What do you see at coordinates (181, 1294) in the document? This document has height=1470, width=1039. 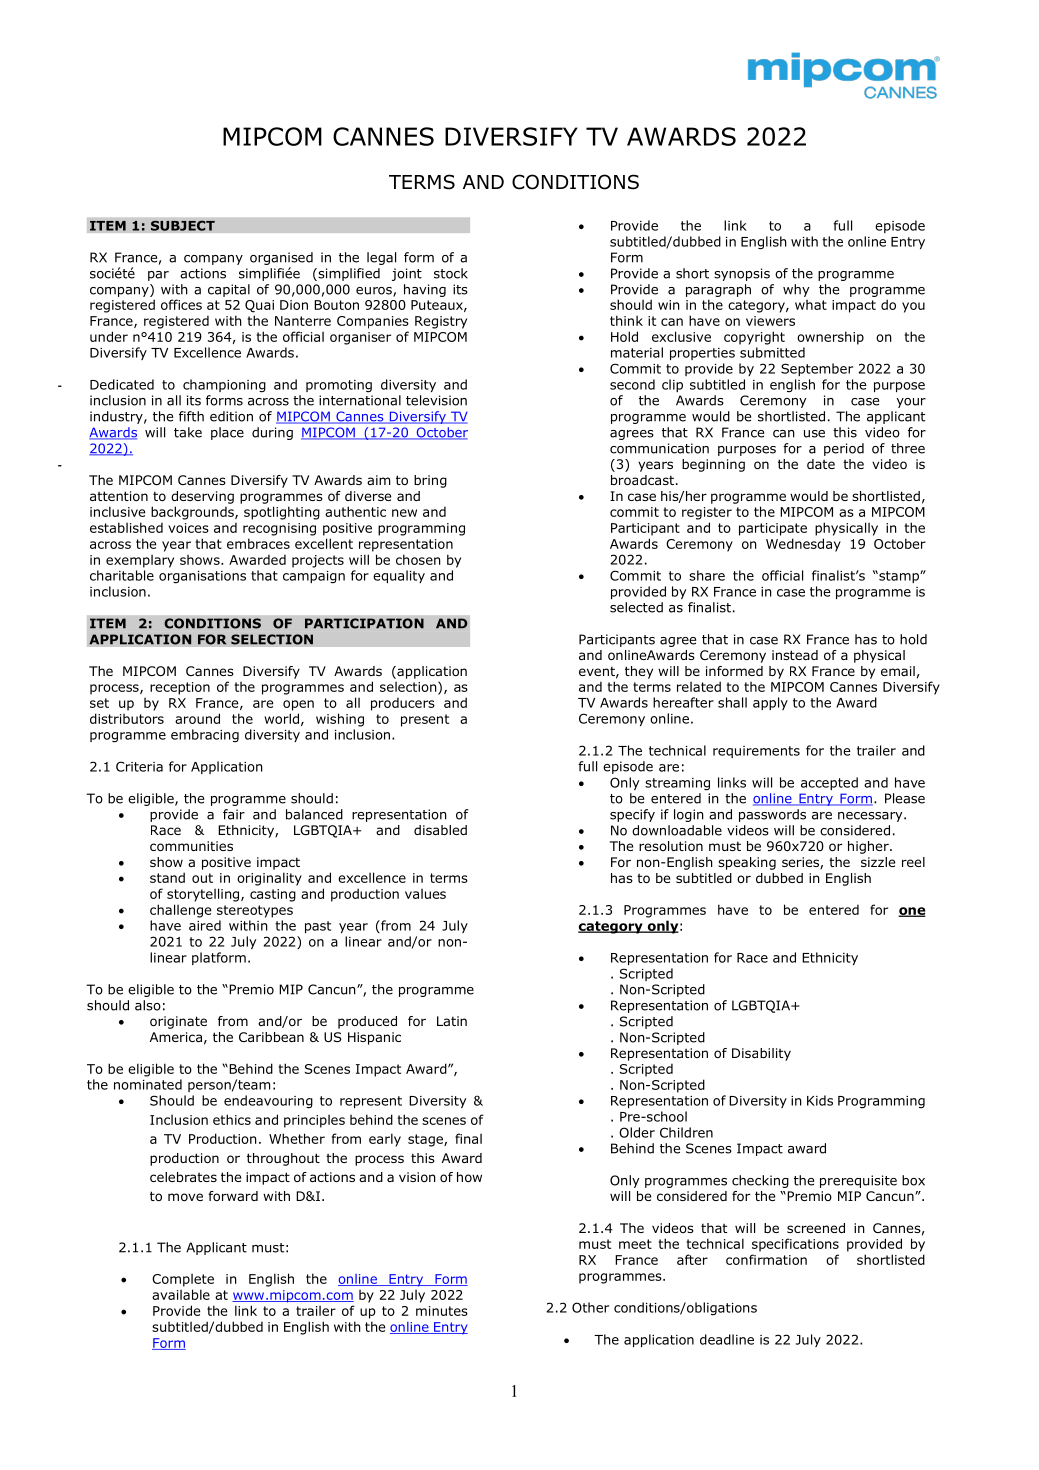 I see `available` at bounding box center [181, 1294].
